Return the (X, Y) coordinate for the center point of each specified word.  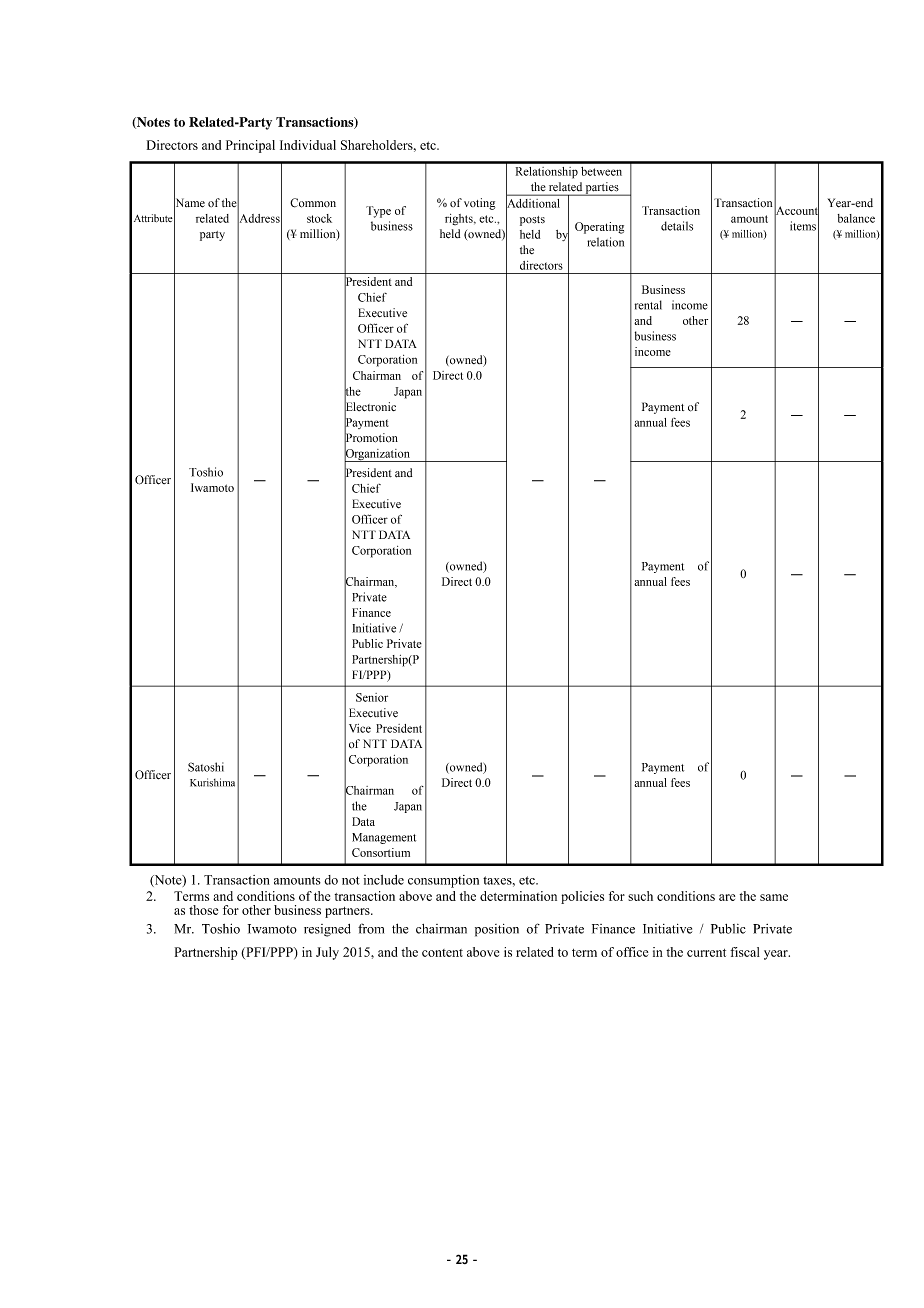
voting (479, 204)
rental (648, 305)
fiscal (745, 952)
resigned (327, 930)
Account (796, 210)
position (497, 930)
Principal (250, 146)
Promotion (371, 438)
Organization (378, 454)
